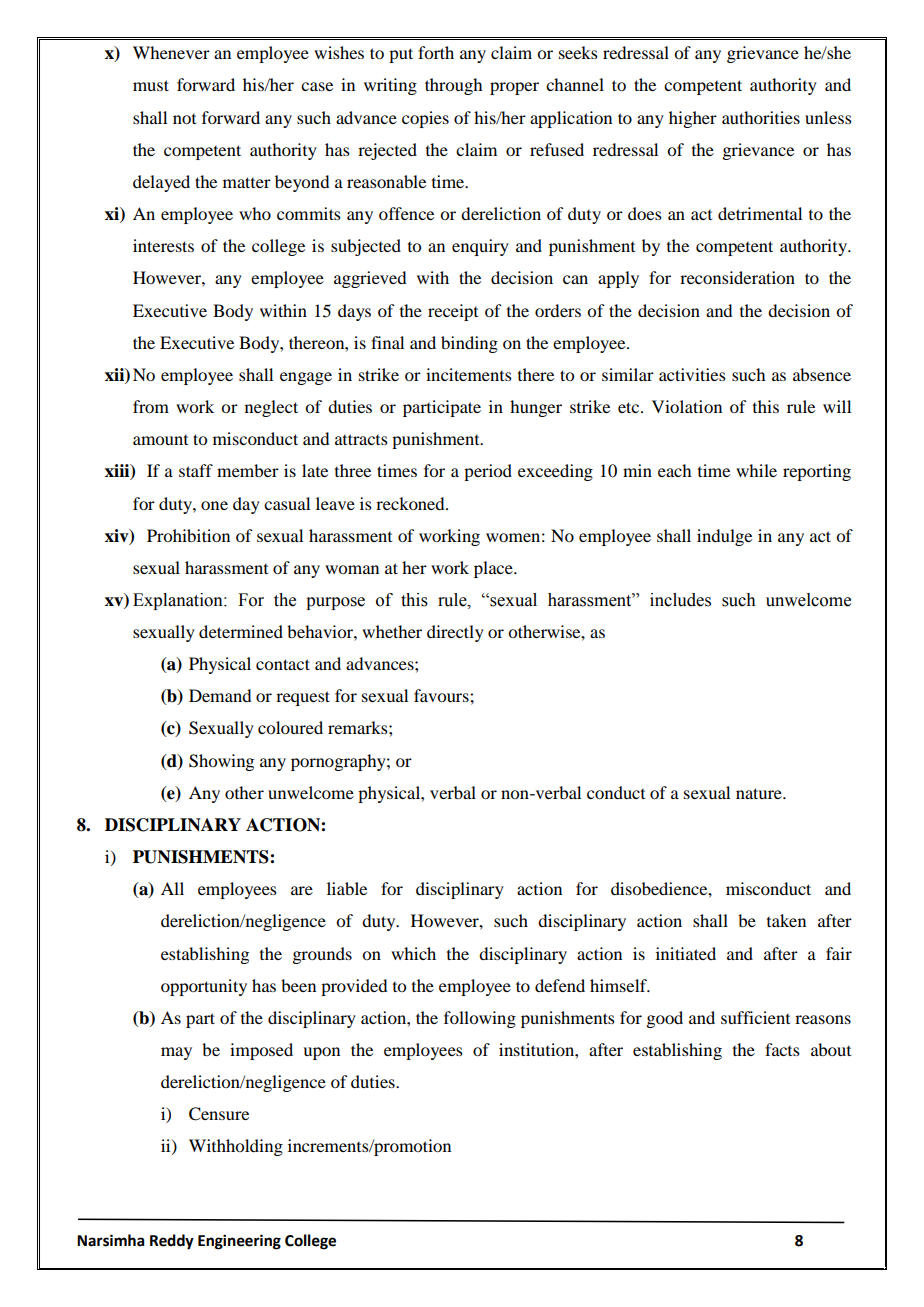  Describe the element at coordinates (184, 119) in the screenshot. I see `not` at that location.
